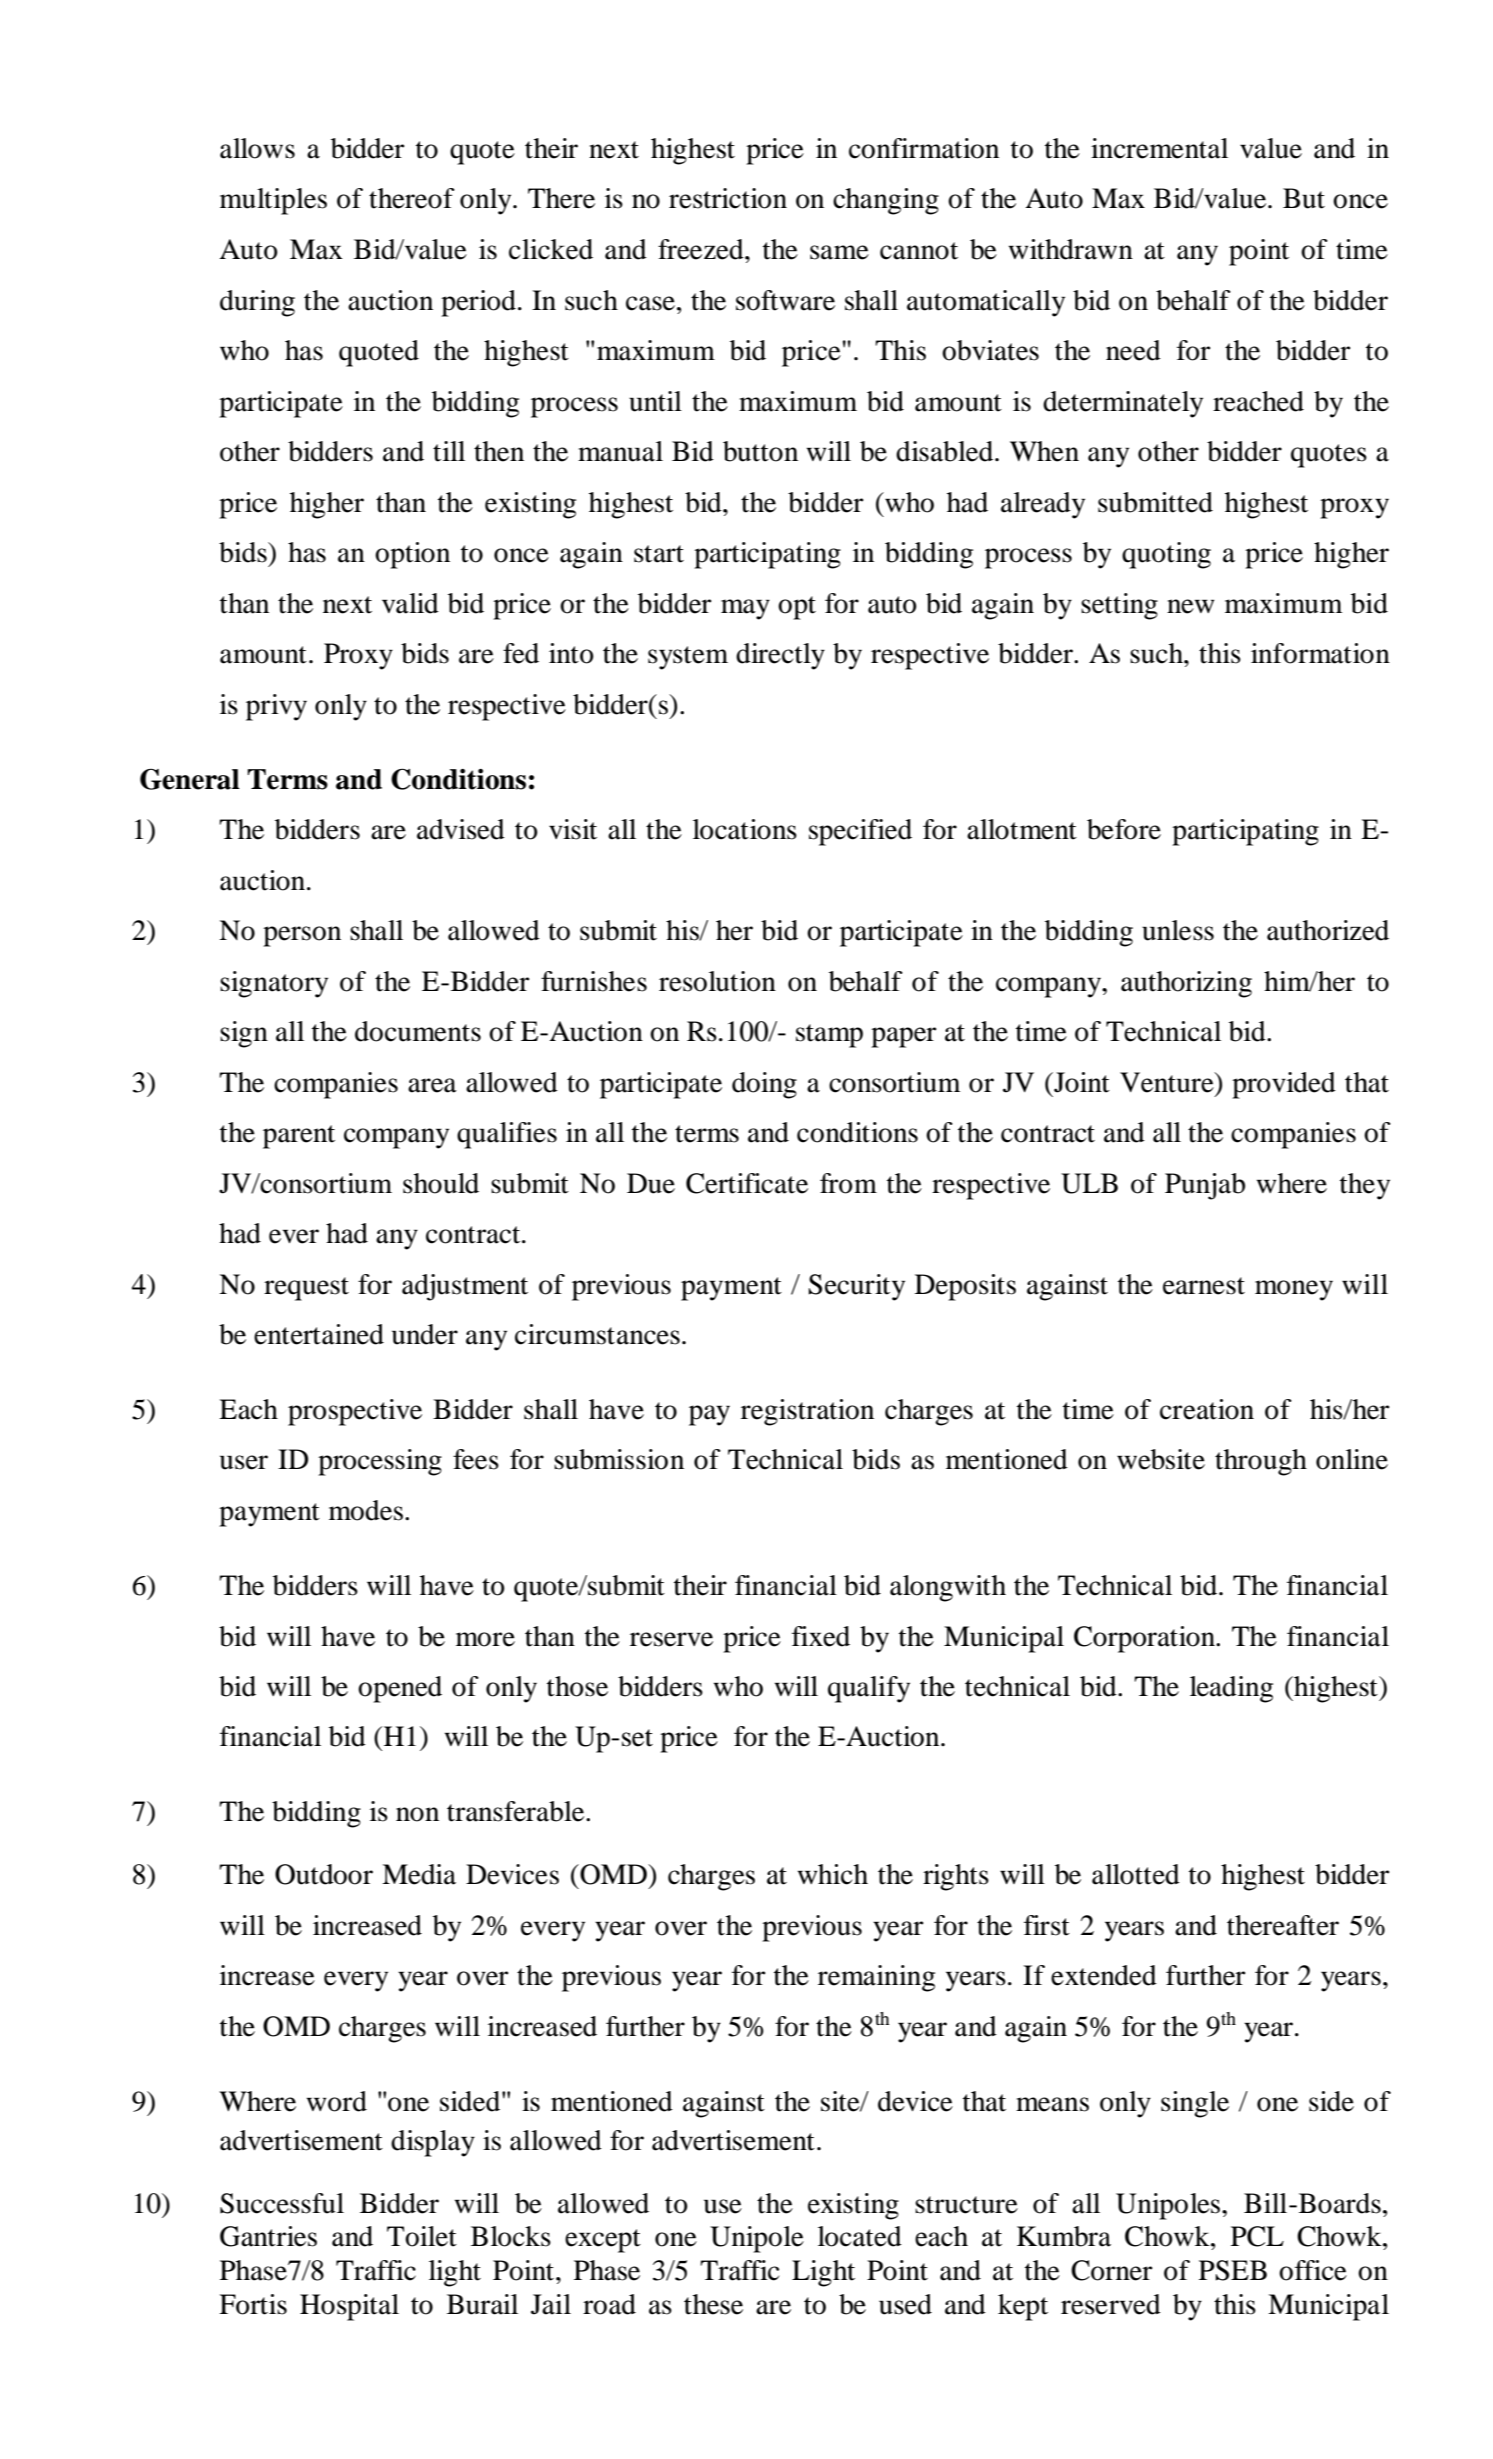 This document has height=2459, width=1493. I want to click on multiples, so click(273, 201).
